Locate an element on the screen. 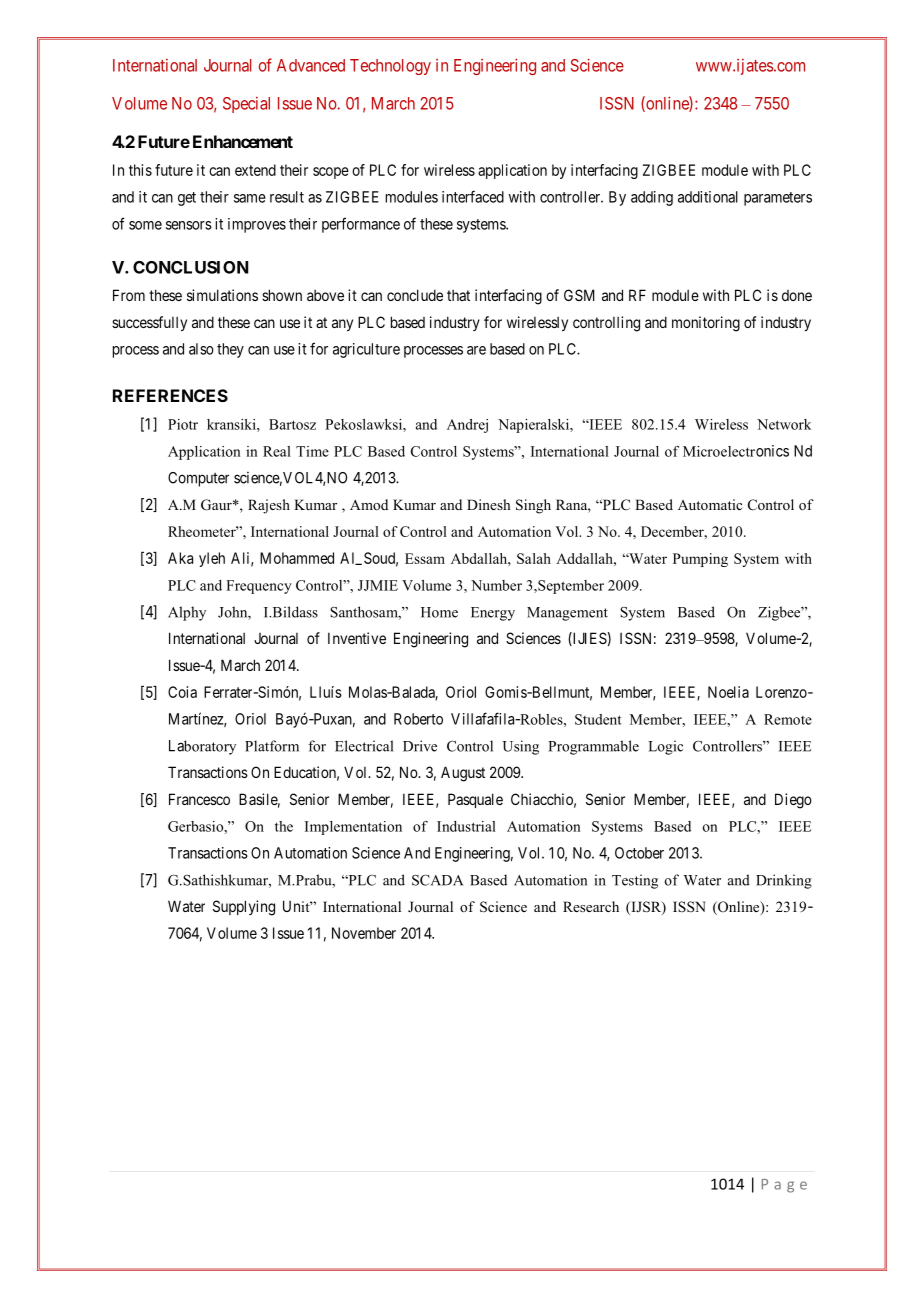 The width and height of the screenshot is (924, 1308). Supplying is located at coordinates (244, 908).
